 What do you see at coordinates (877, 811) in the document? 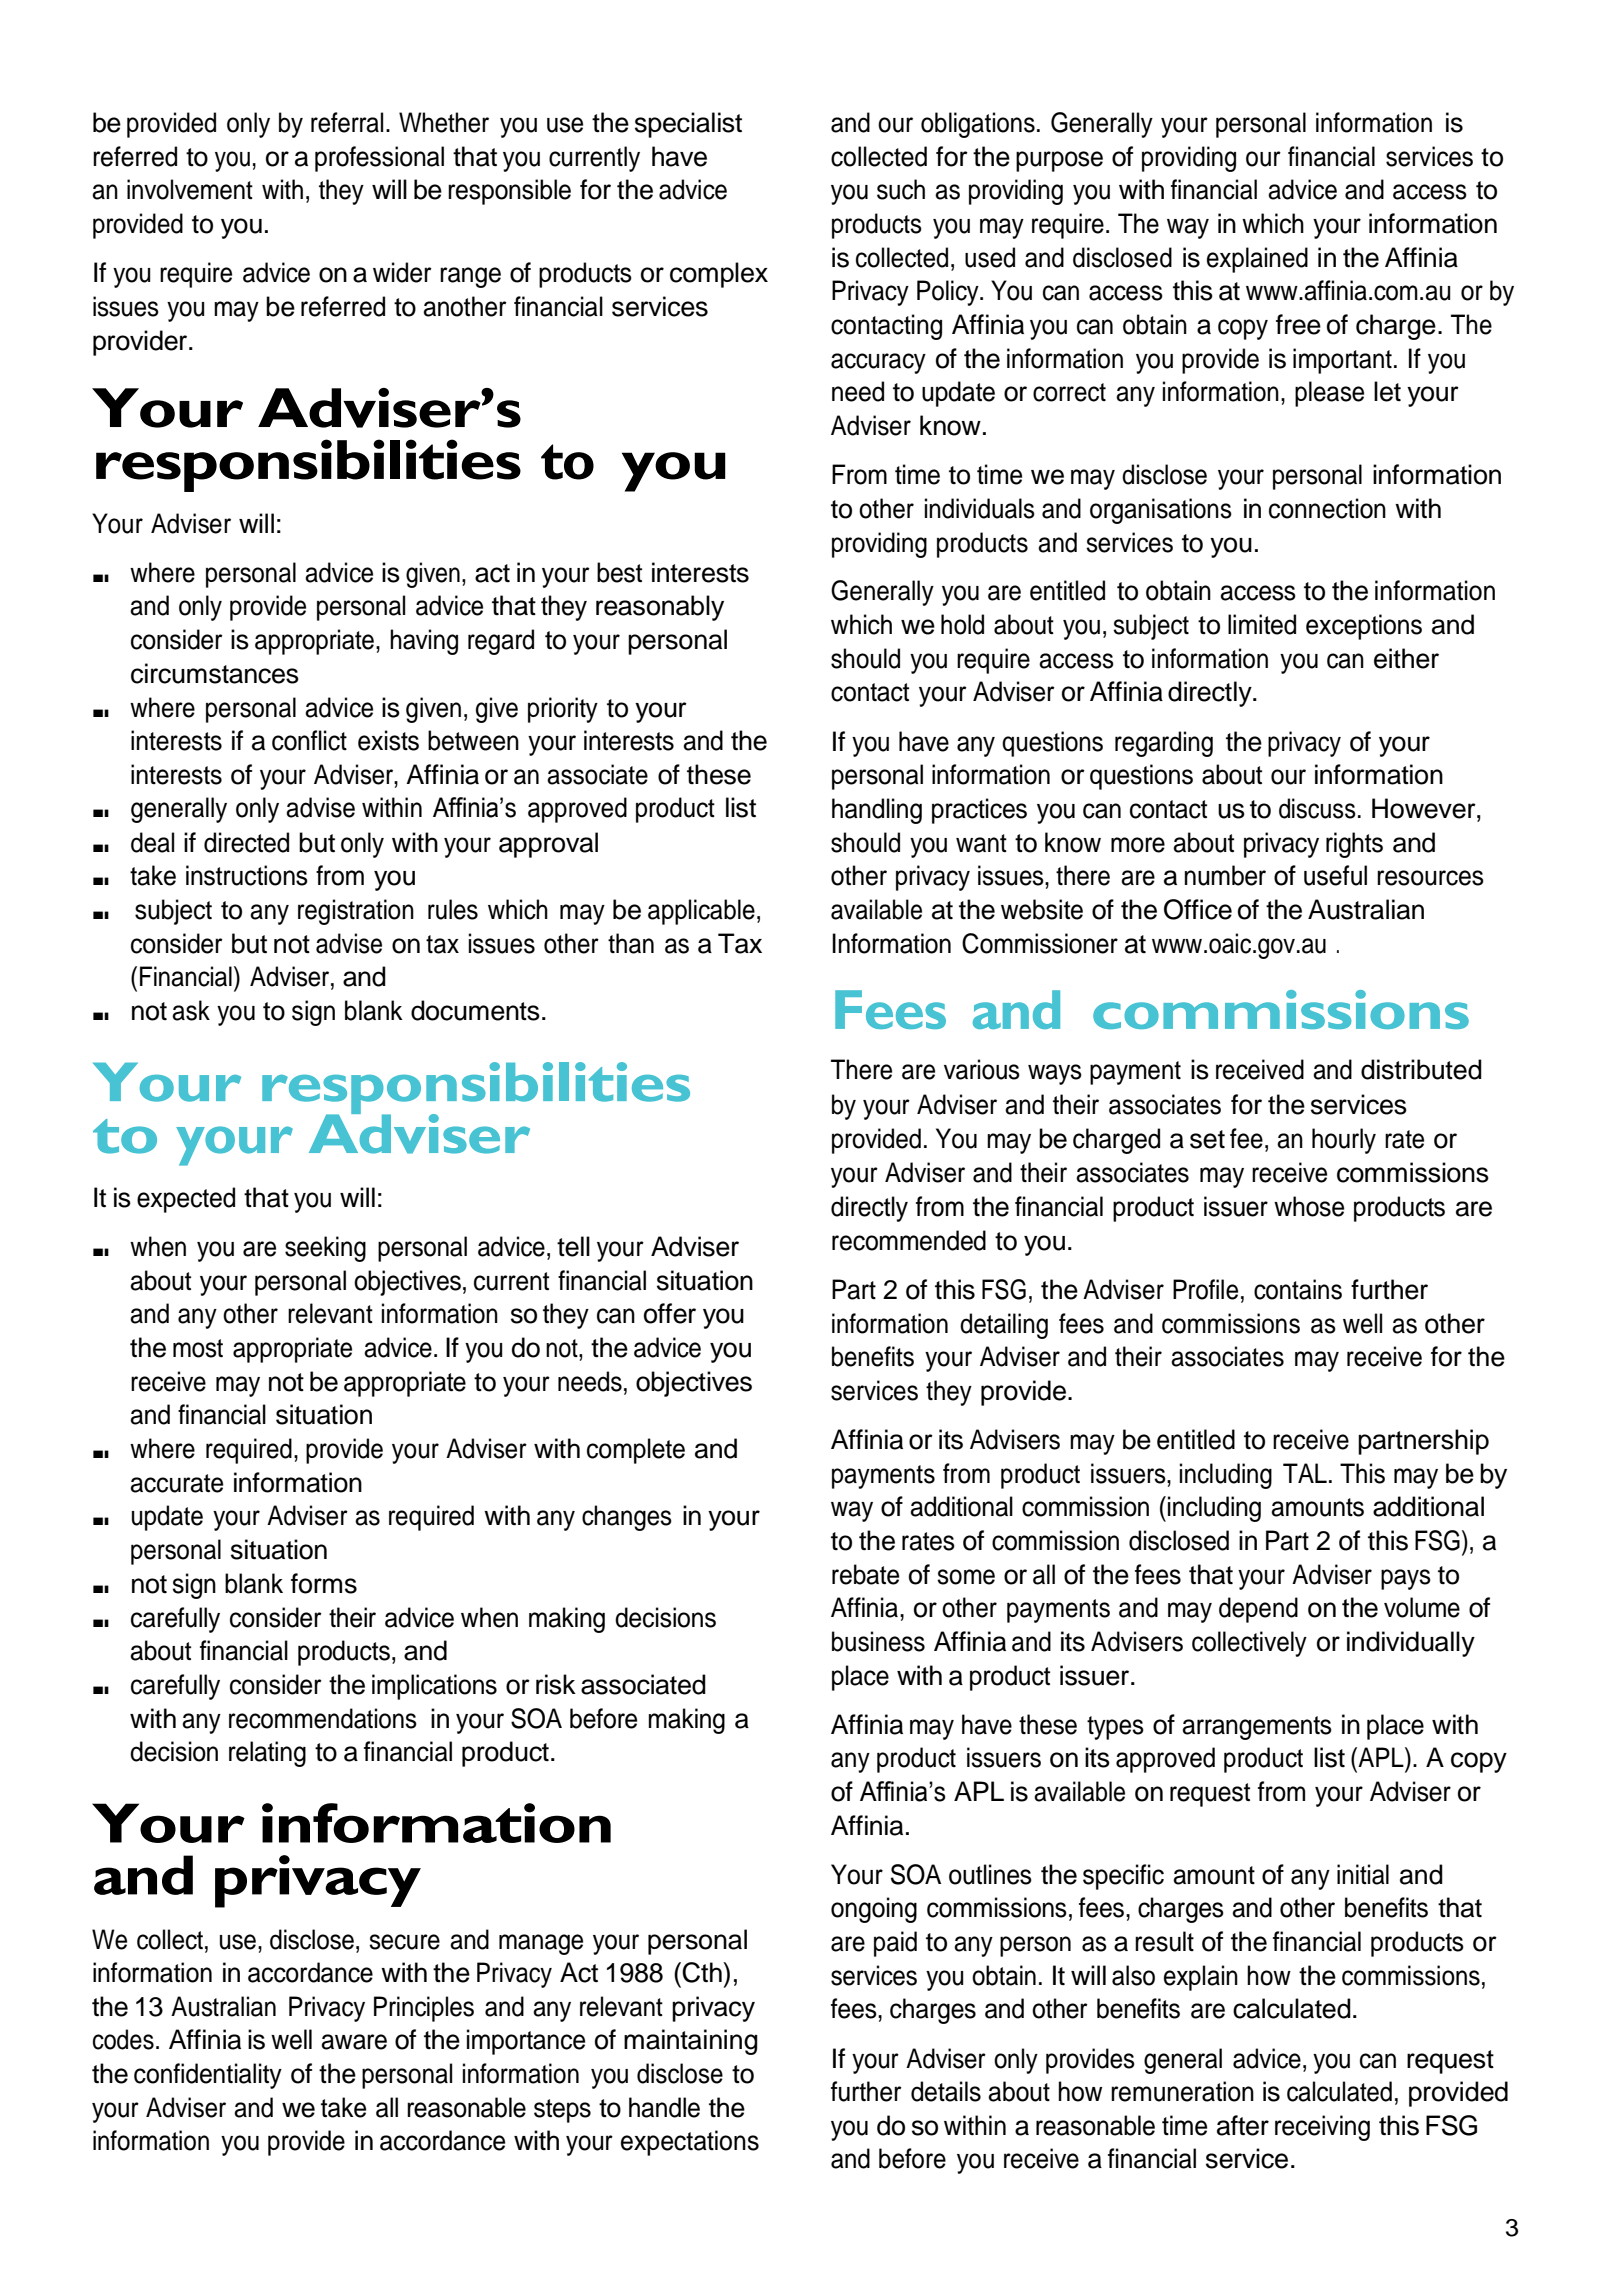
I see `handling` at bounding box center [877, 811].
